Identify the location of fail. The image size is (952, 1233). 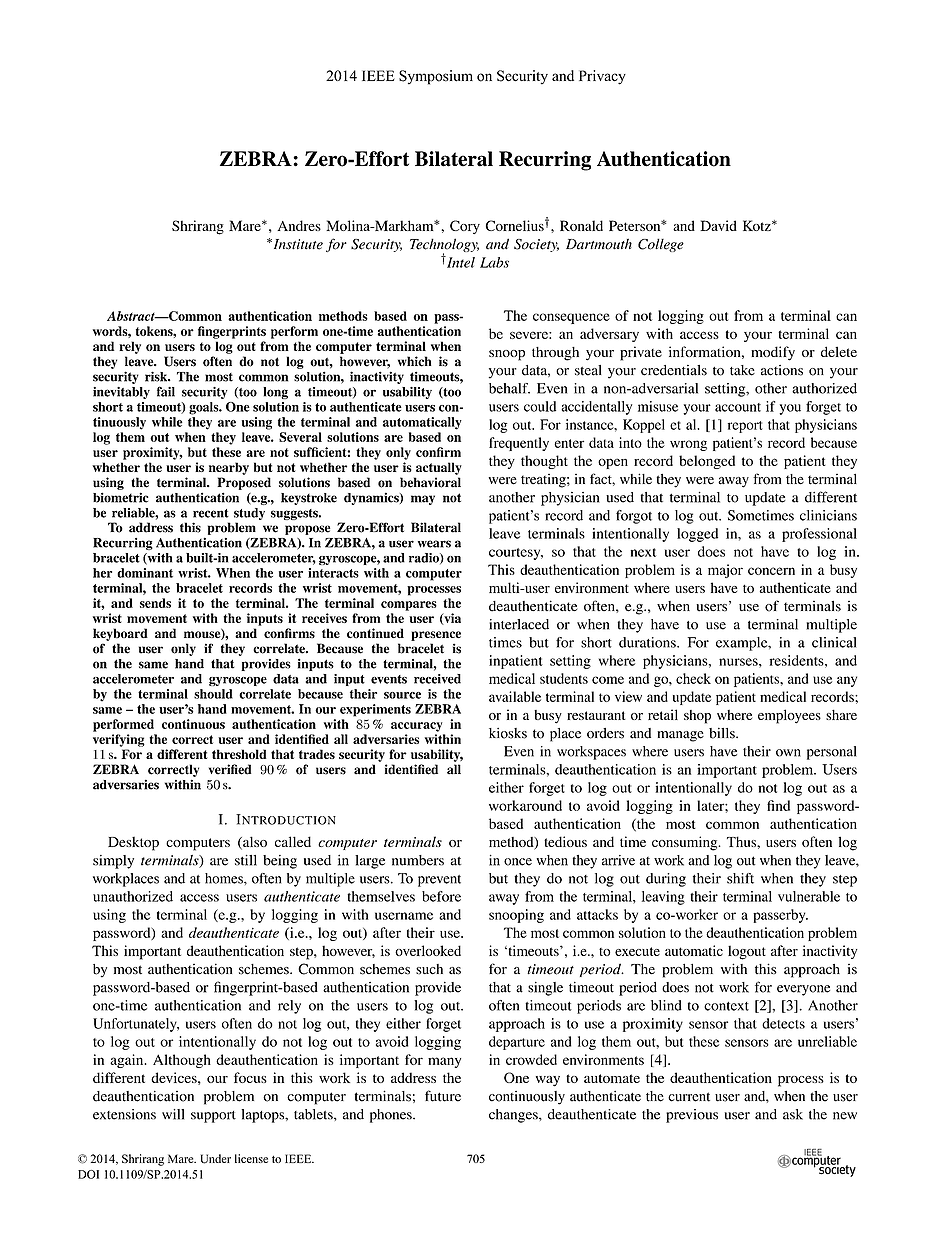
(166, 391).
